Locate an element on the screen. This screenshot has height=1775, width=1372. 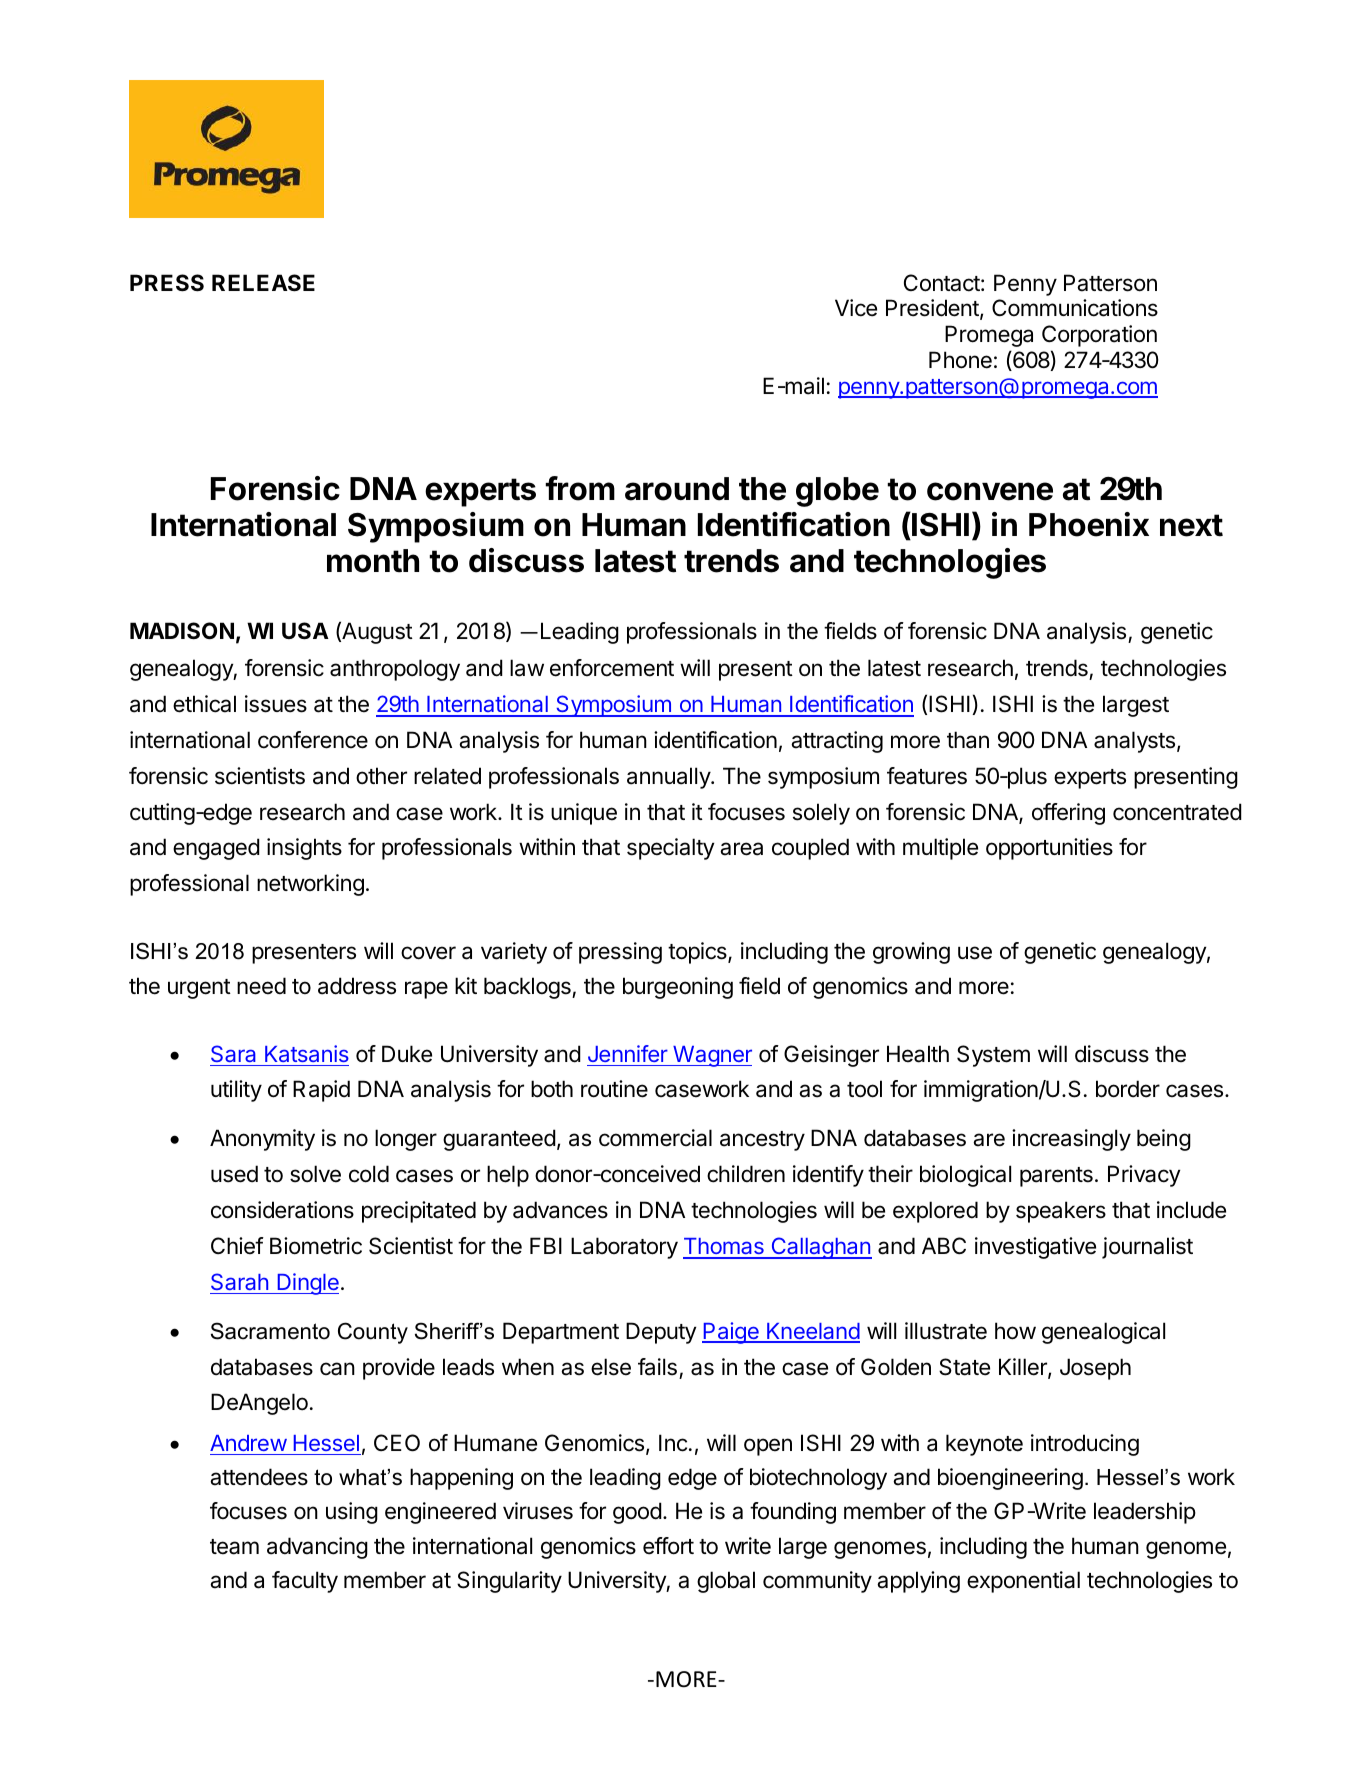
month is located at coordinates (373, 561).
